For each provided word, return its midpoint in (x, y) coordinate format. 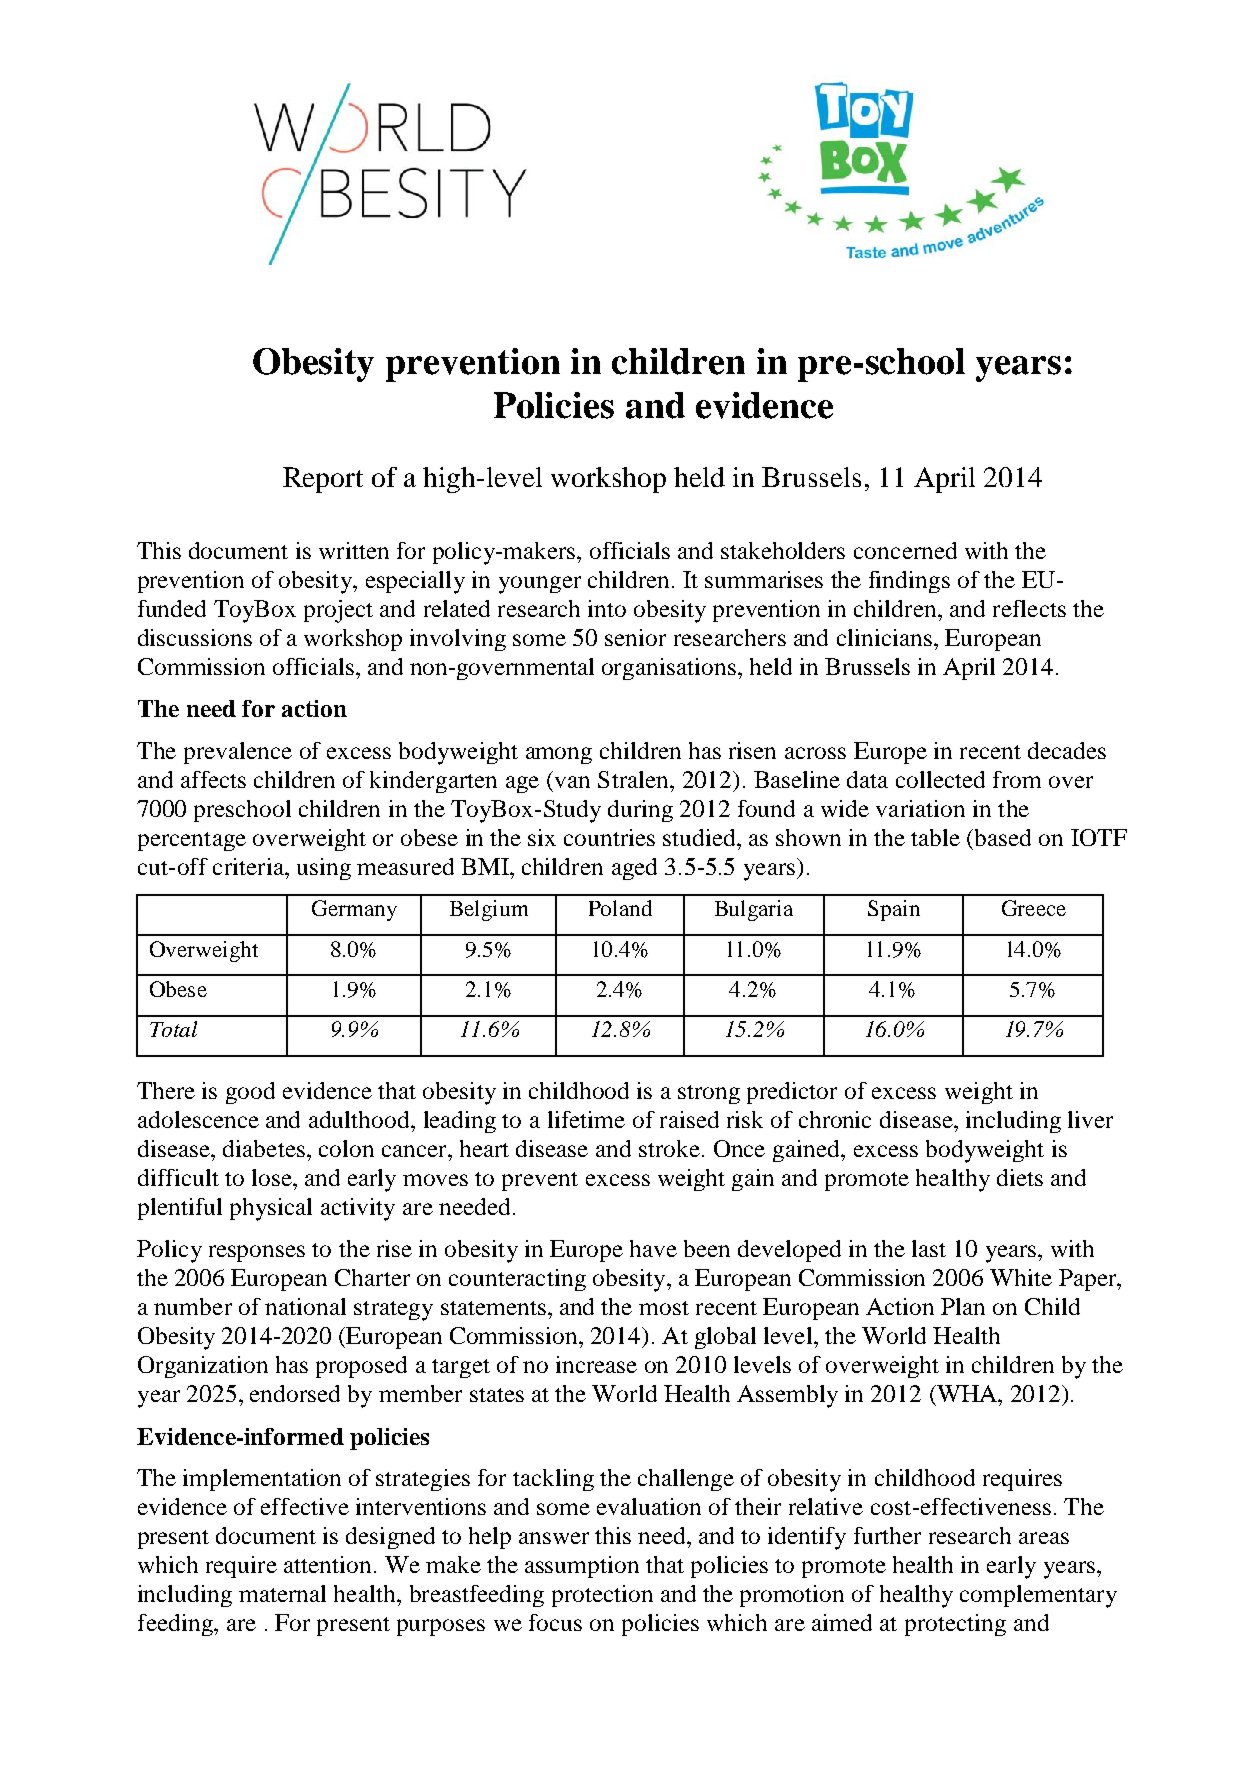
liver (1090, 1119)
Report (323, 480)
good (250, 1093)
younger (540, 585)
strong (709, 1094)
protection (602, 1596)
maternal (282, 1593)
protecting (955, 1625)
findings (909, 582)
